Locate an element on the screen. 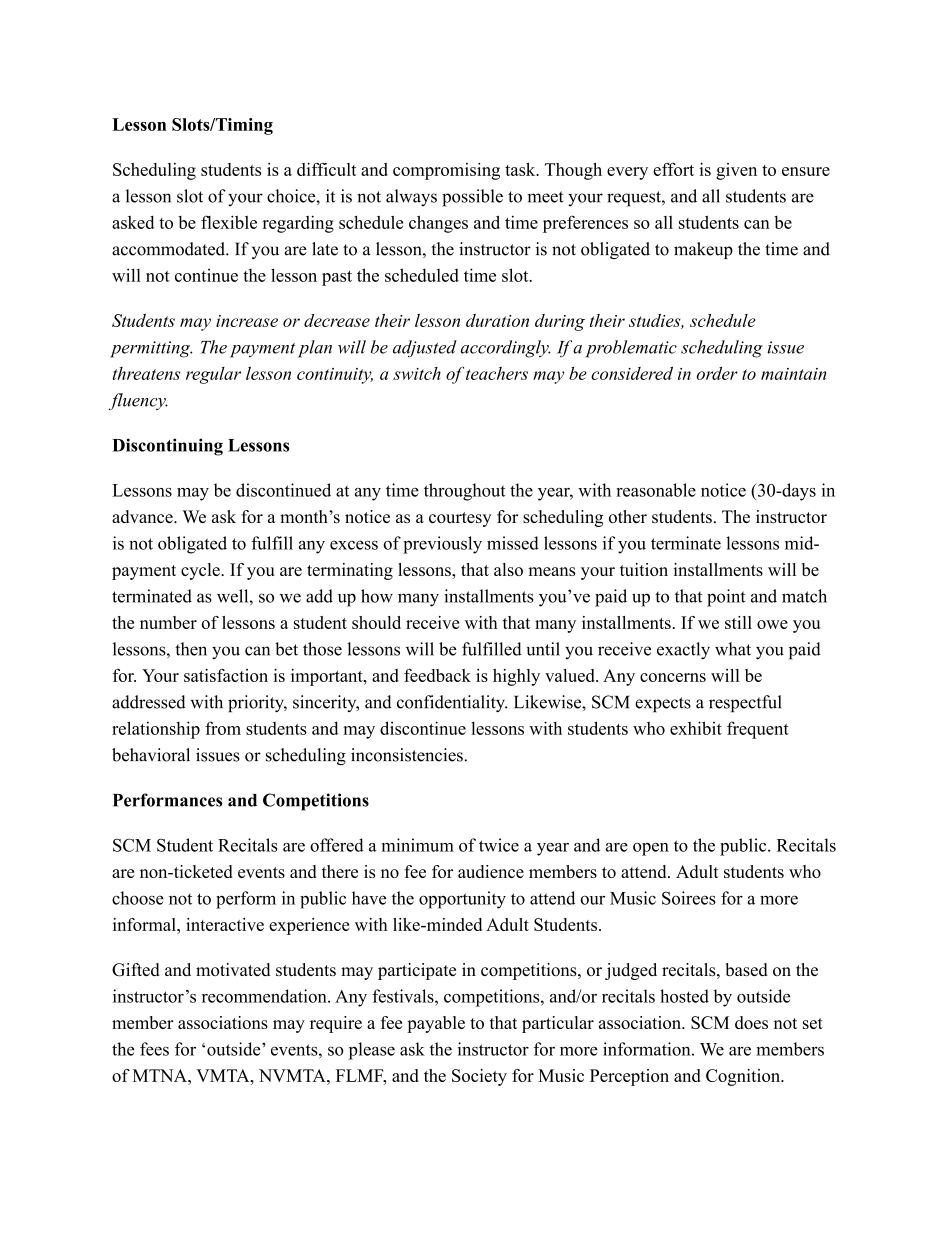  flexible is located at coordinates (229, 222).
